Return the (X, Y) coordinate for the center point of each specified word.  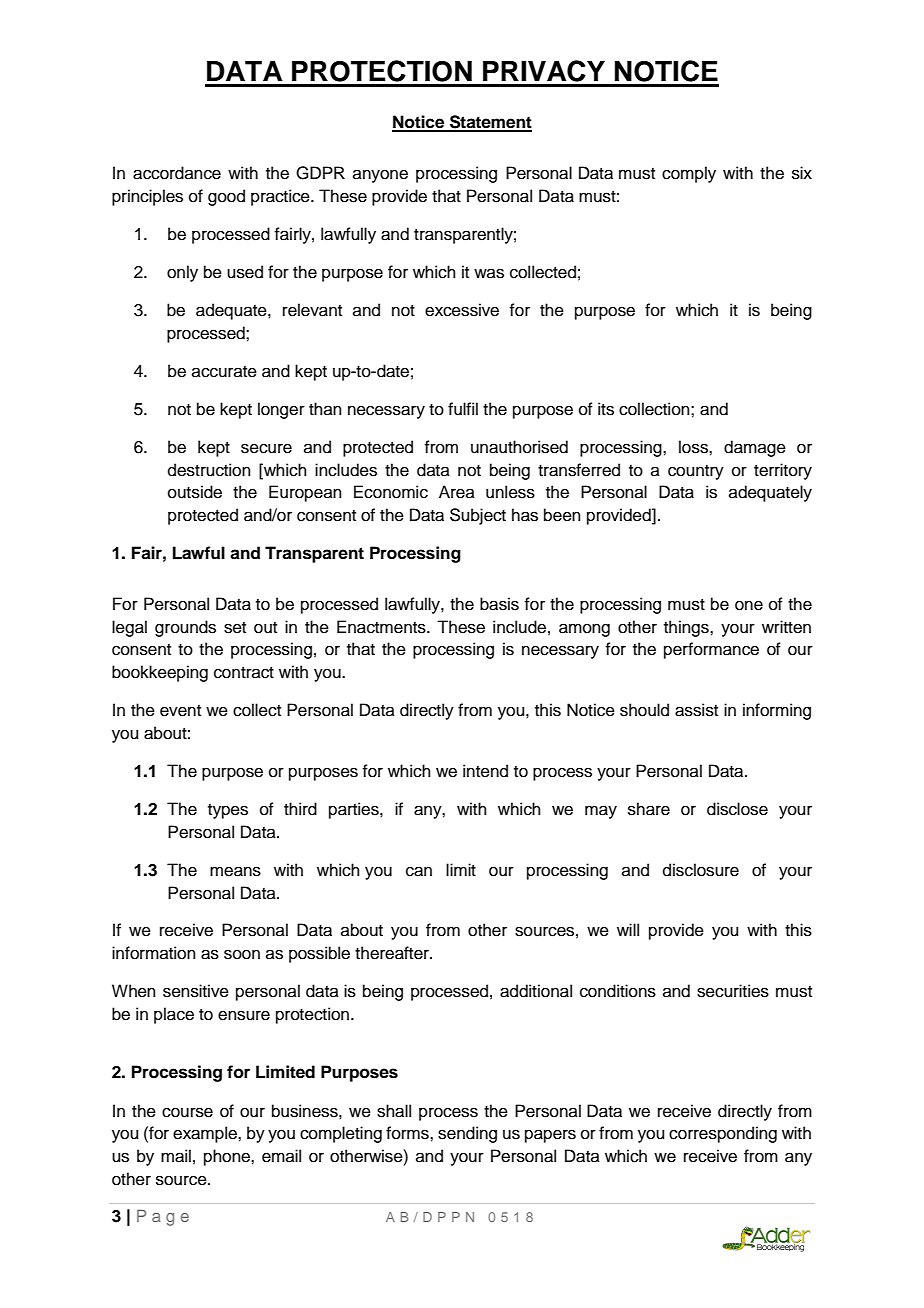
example (206, 1134)
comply (689, 174)
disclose (737, 809)
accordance (177, 173)
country (696, 472)
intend (485, 771)
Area (457, 492)
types (228, 811)
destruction (209, 470)
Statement (490, 123)
